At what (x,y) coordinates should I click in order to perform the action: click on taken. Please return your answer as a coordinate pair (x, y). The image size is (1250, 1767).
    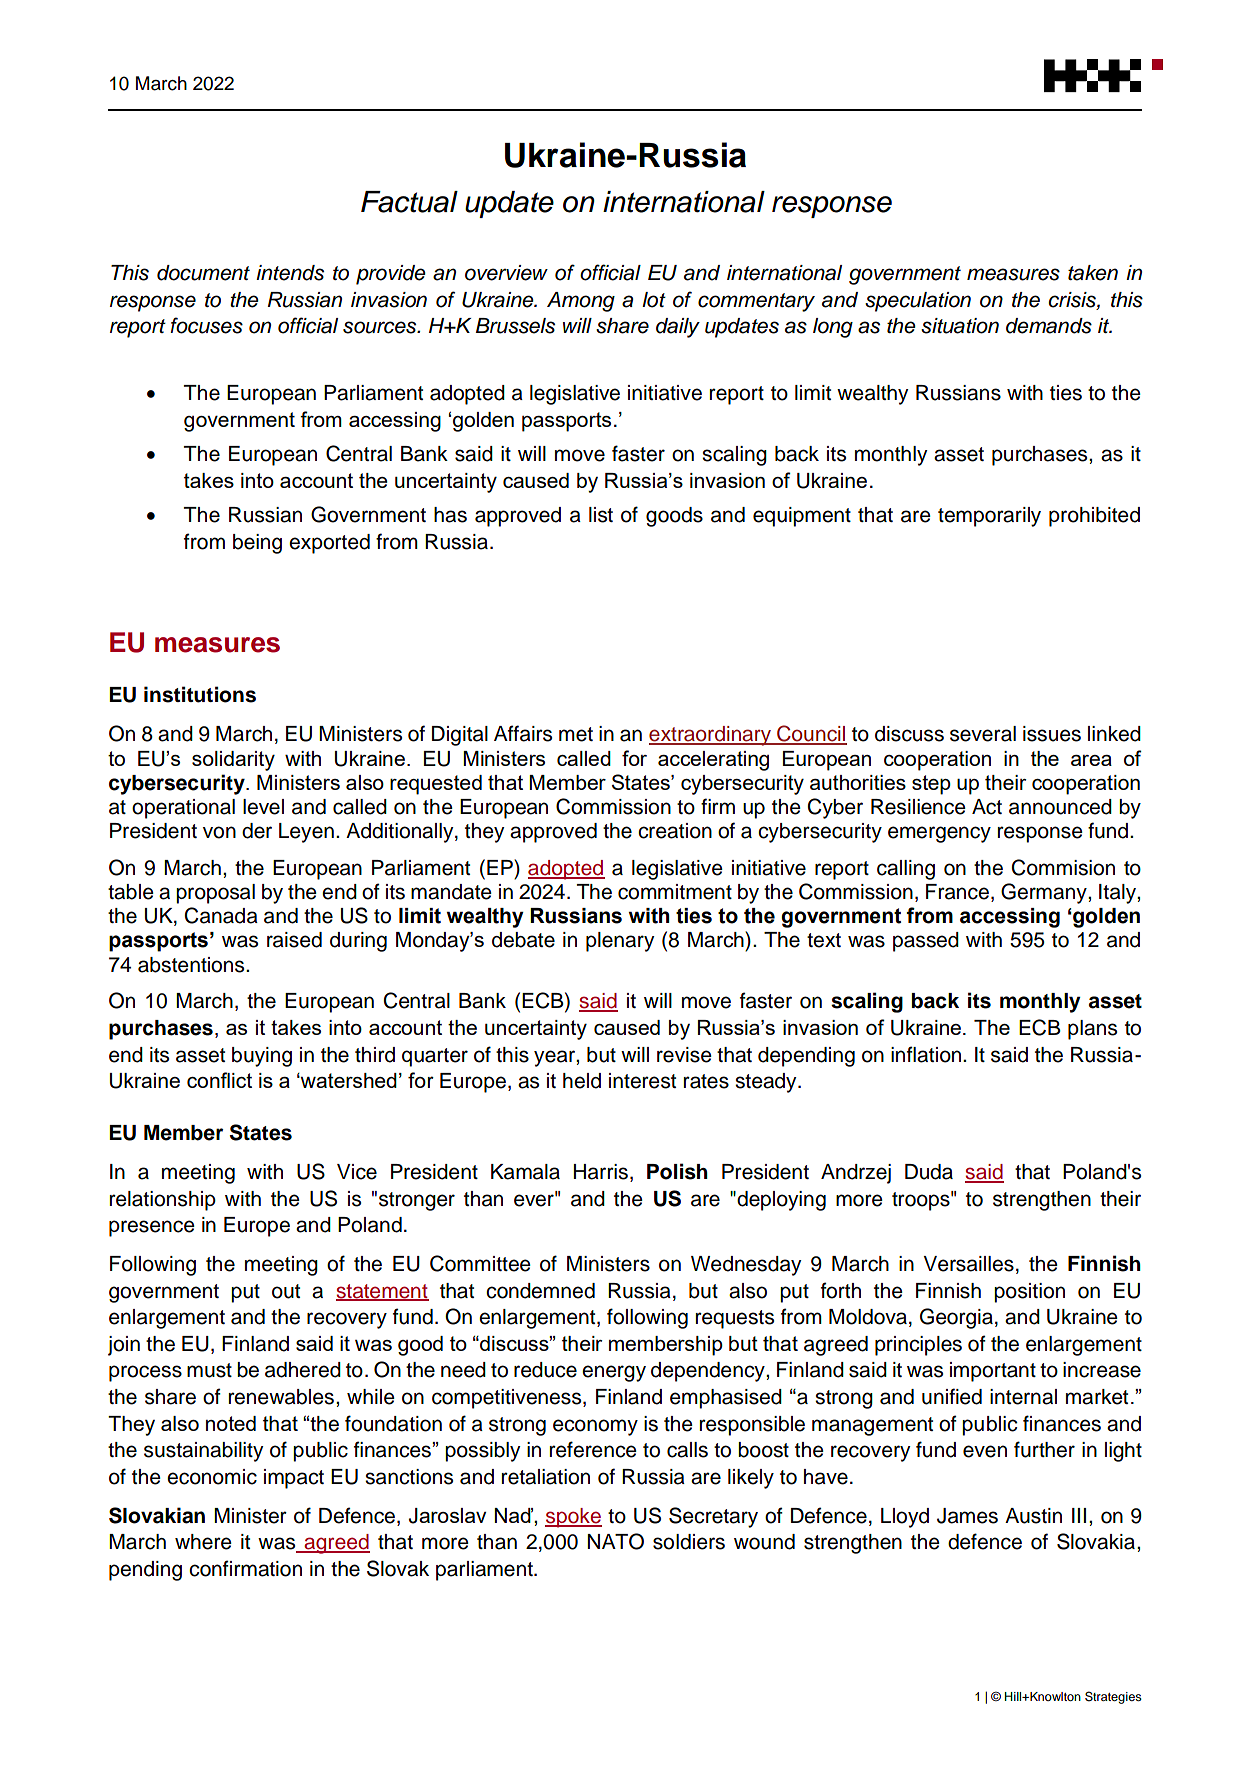
    Looking at the image, I should click on (1093, 273).
